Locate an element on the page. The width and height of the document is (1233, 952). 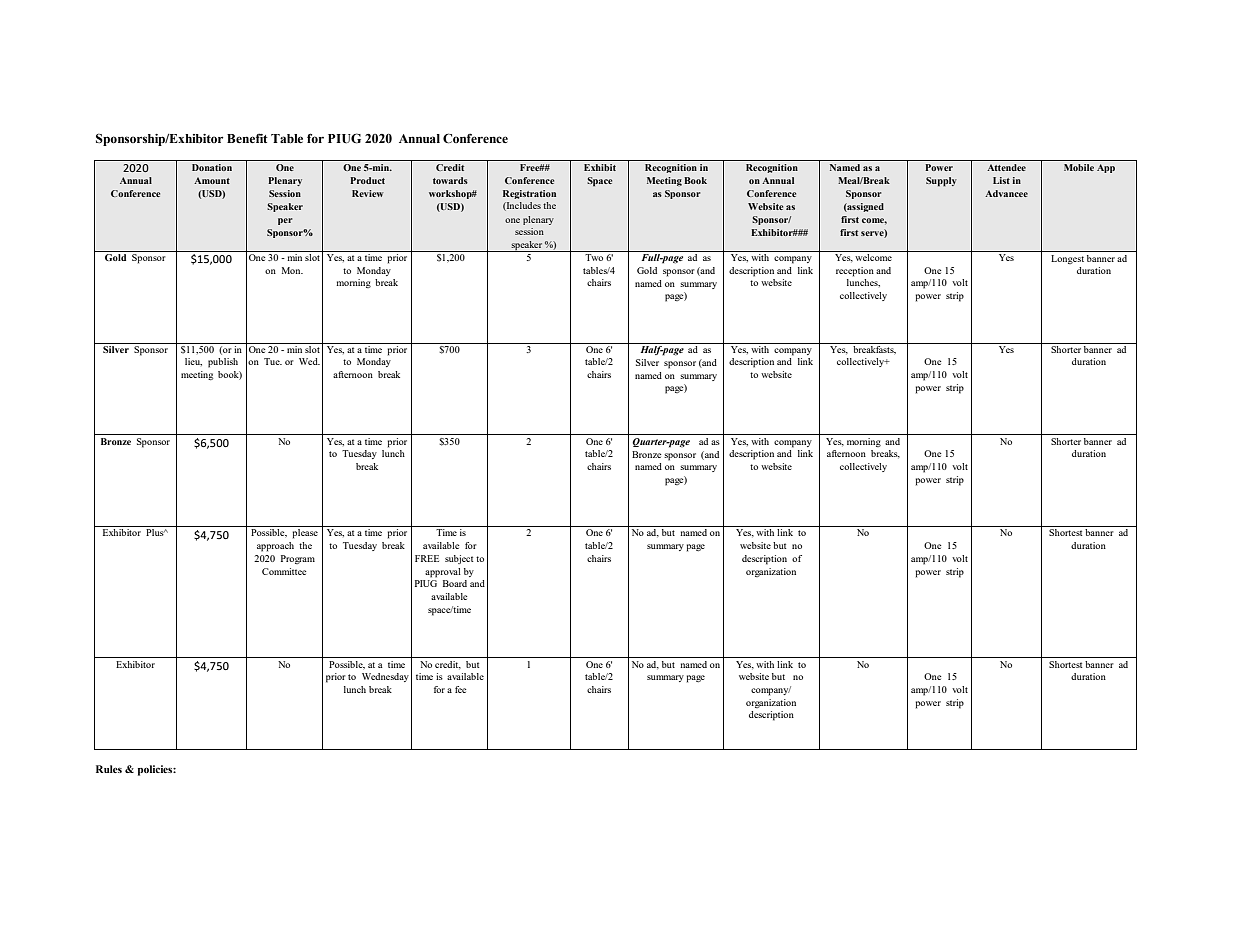
reception is located at coordinates (855, 272).
